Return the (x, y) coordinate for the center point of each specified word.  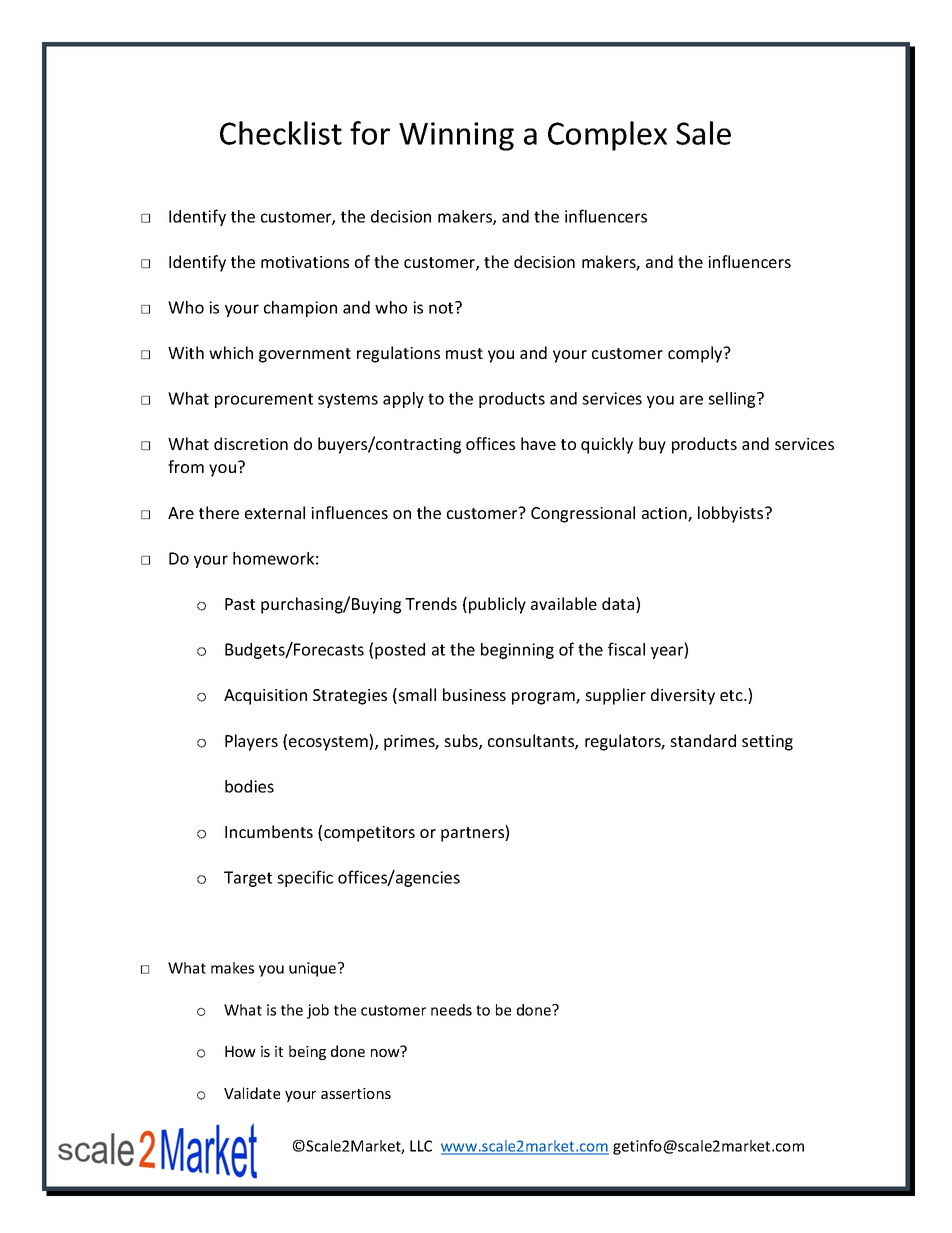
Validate (252, 1093)
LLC (421, 1146)
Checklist (281, 133)
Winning (456, 136)
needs (451, 1010)
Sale (703, 133)
